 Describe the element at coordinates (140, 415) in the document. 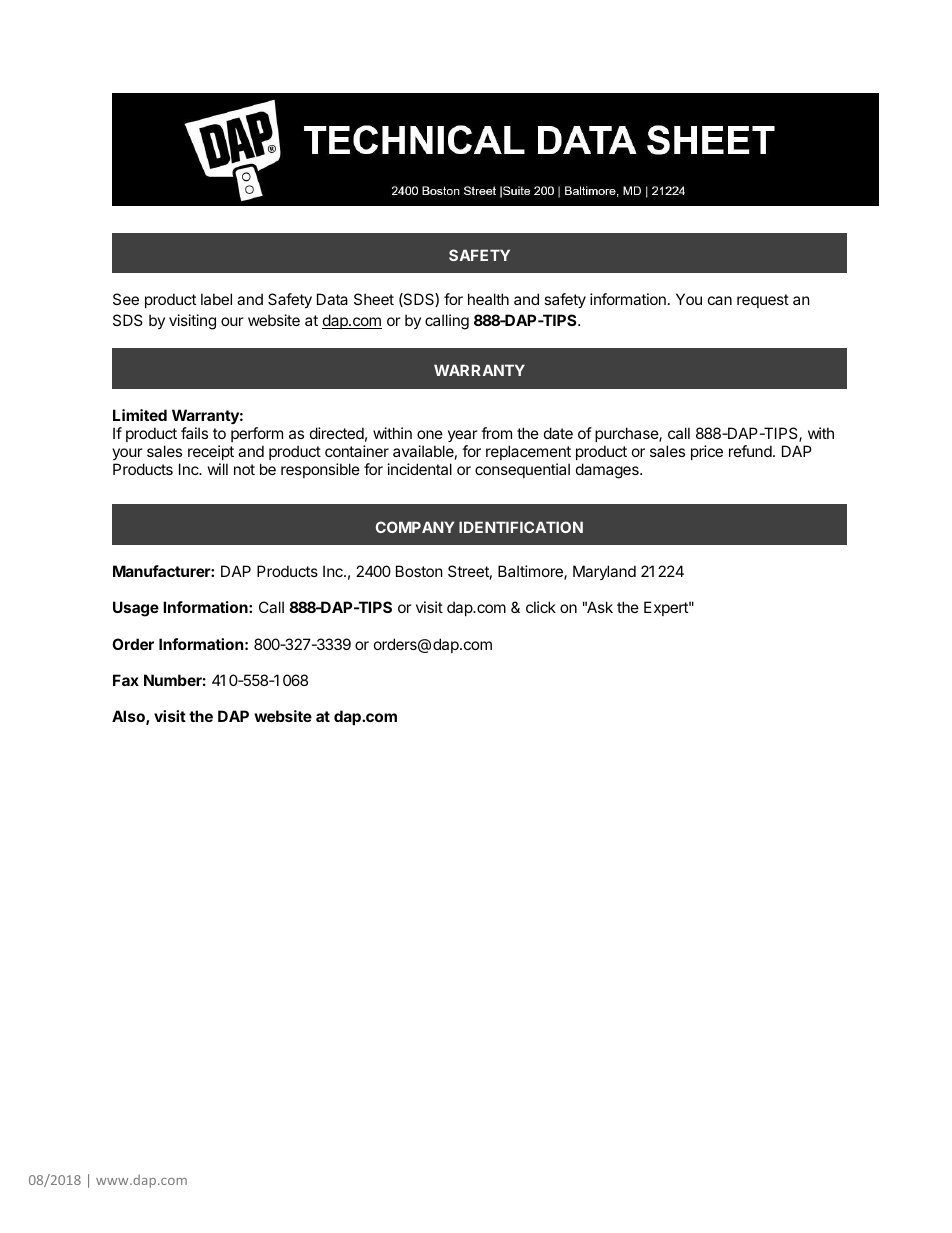

I see `Limited` at that location.
